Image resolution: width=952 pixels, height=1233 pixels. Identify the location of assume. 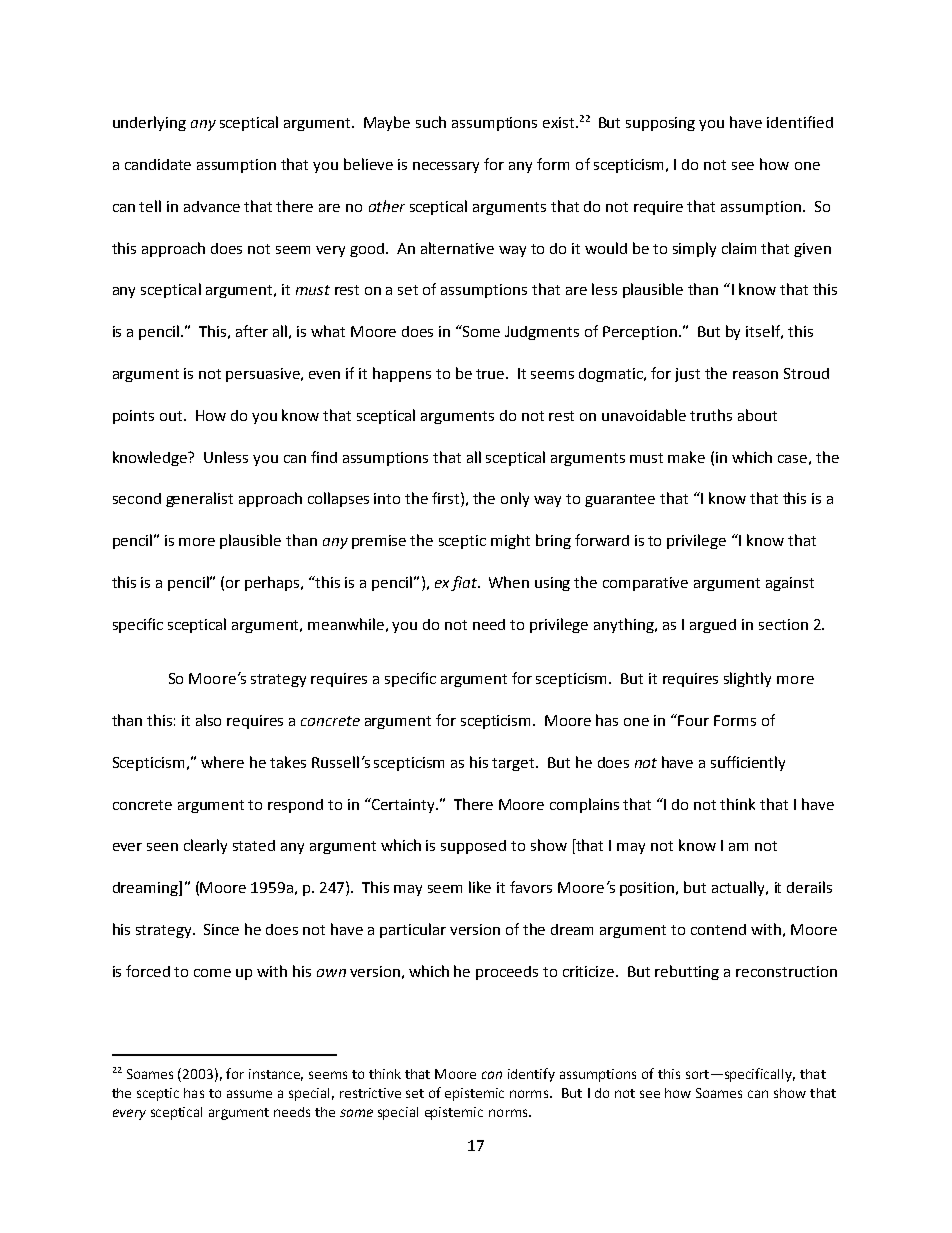
(249, 1094).
